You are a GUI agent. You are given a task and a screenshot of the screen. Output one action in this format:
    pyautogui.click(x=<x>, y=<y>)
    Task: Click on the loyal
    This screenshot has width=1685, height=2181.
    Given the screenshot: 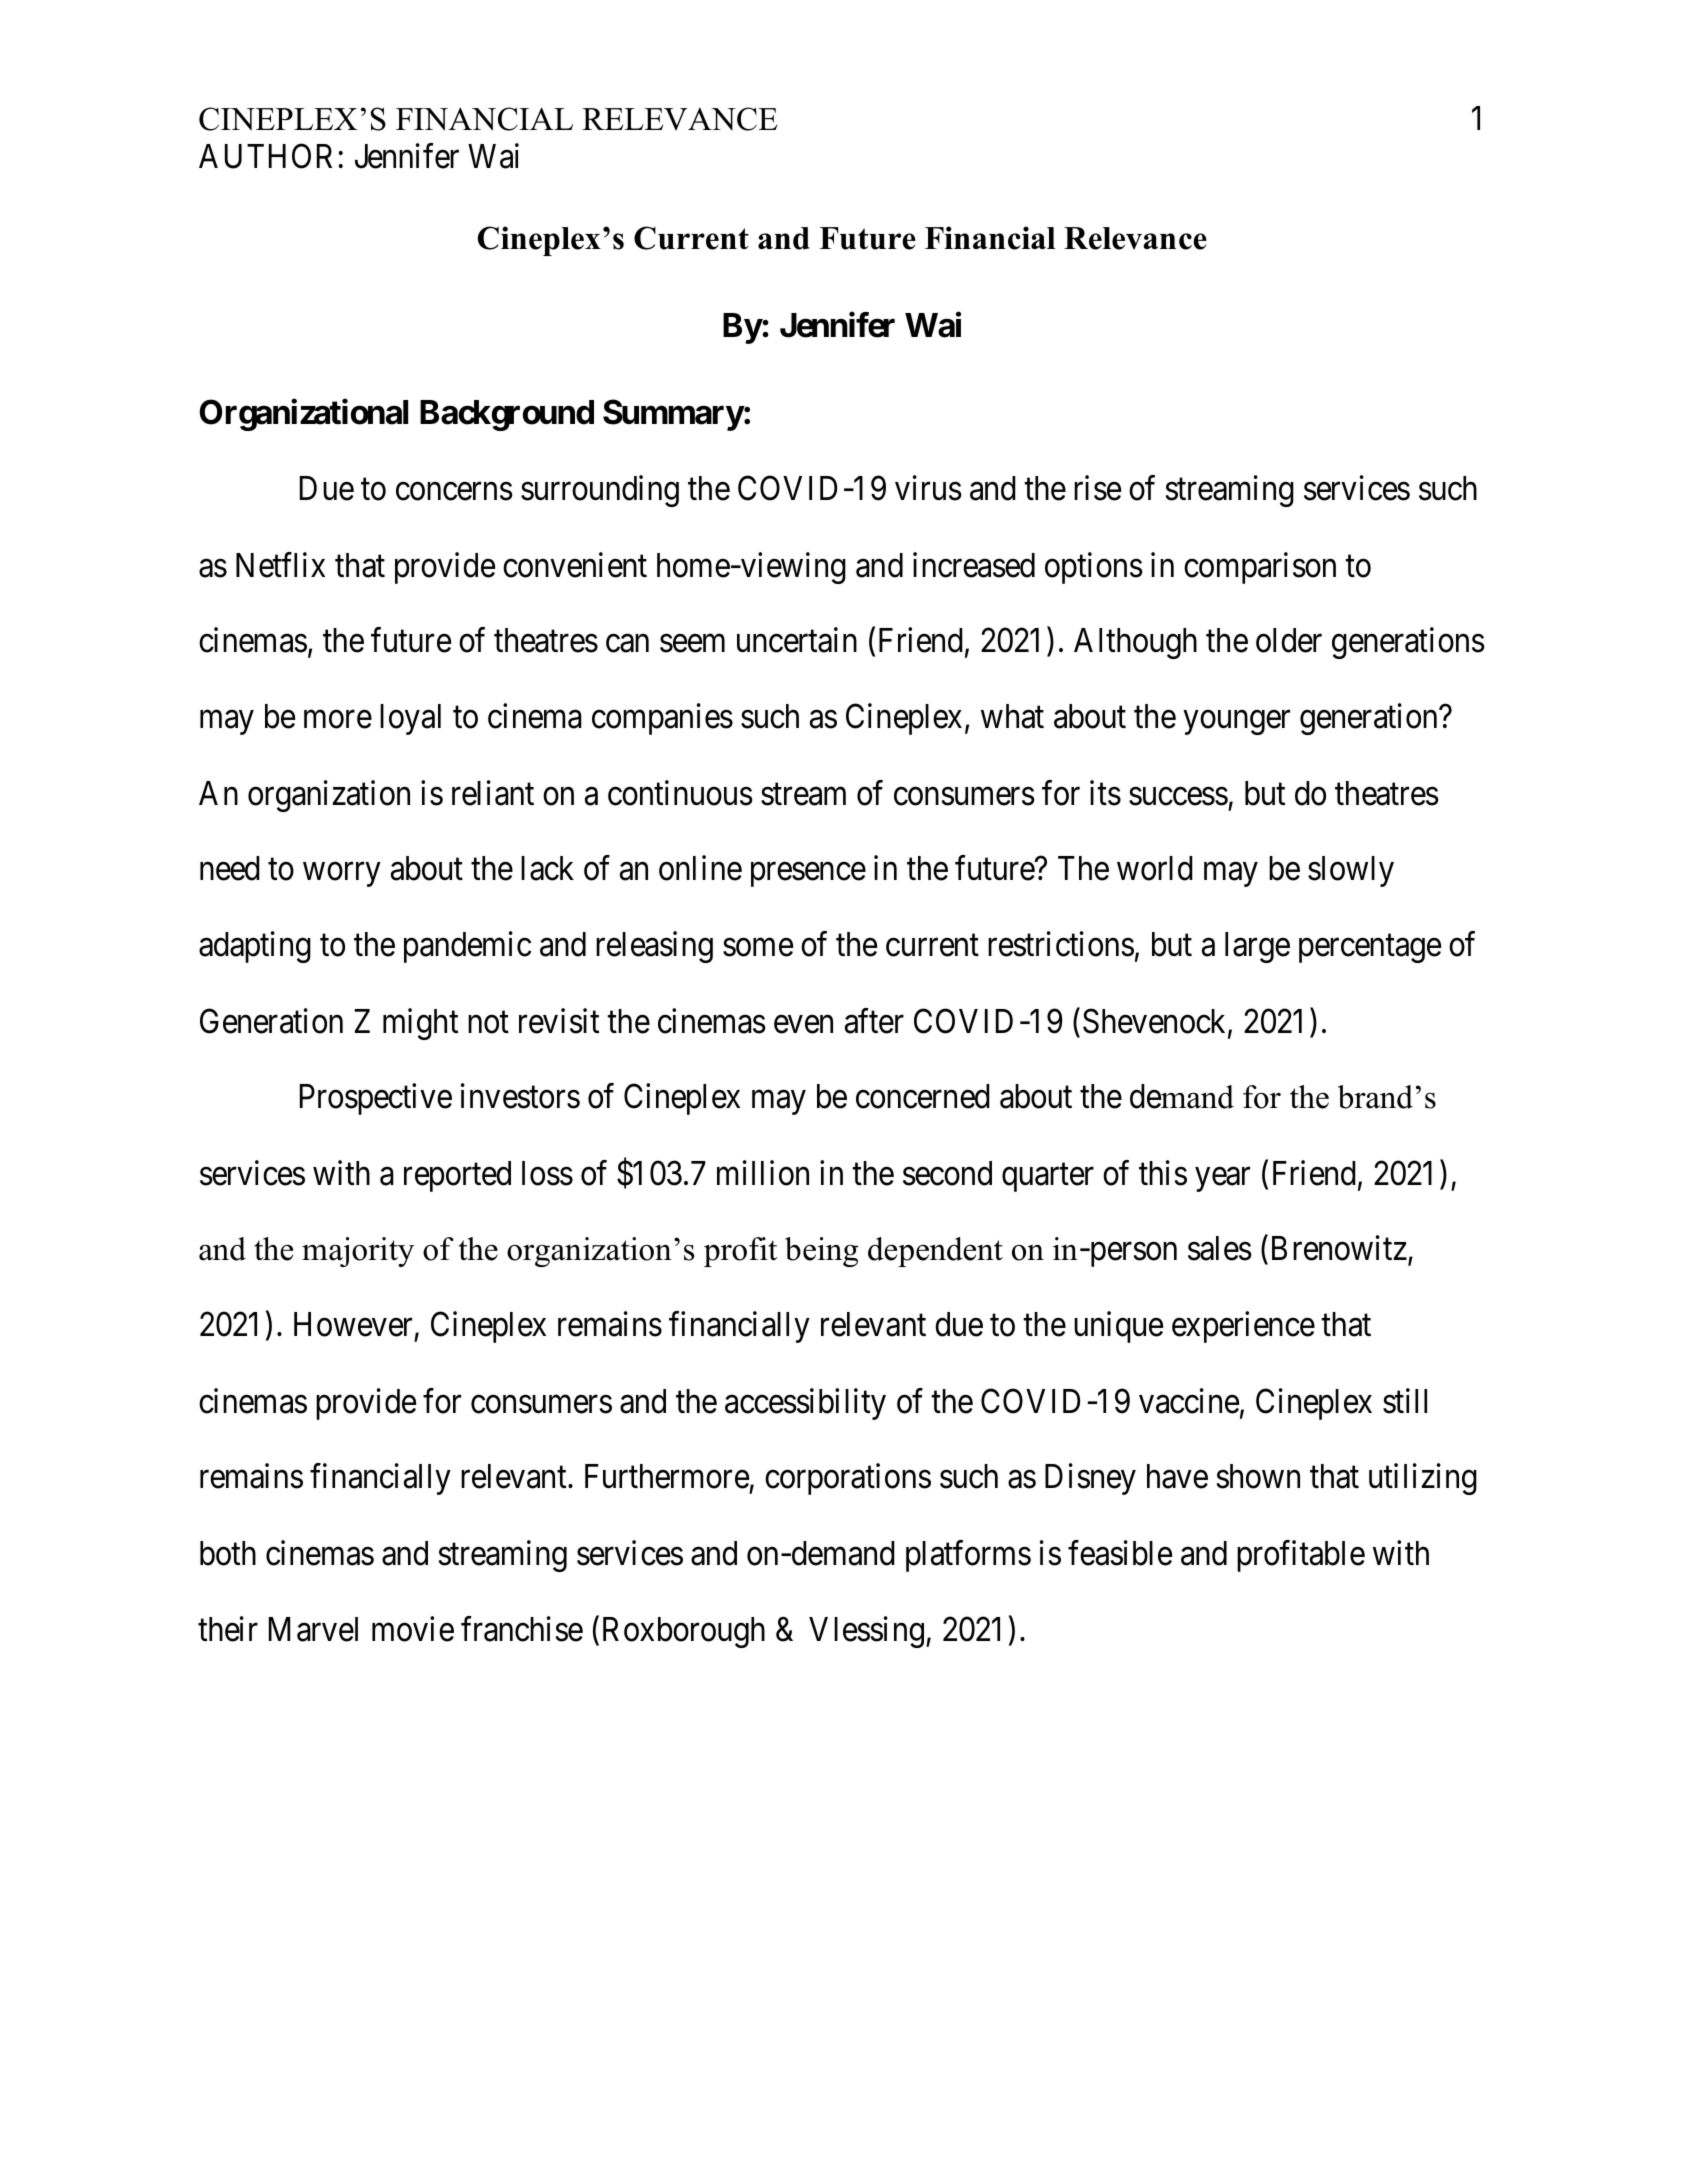 What is the action you would take?
    pyautogui.click(x=410, y=719)
